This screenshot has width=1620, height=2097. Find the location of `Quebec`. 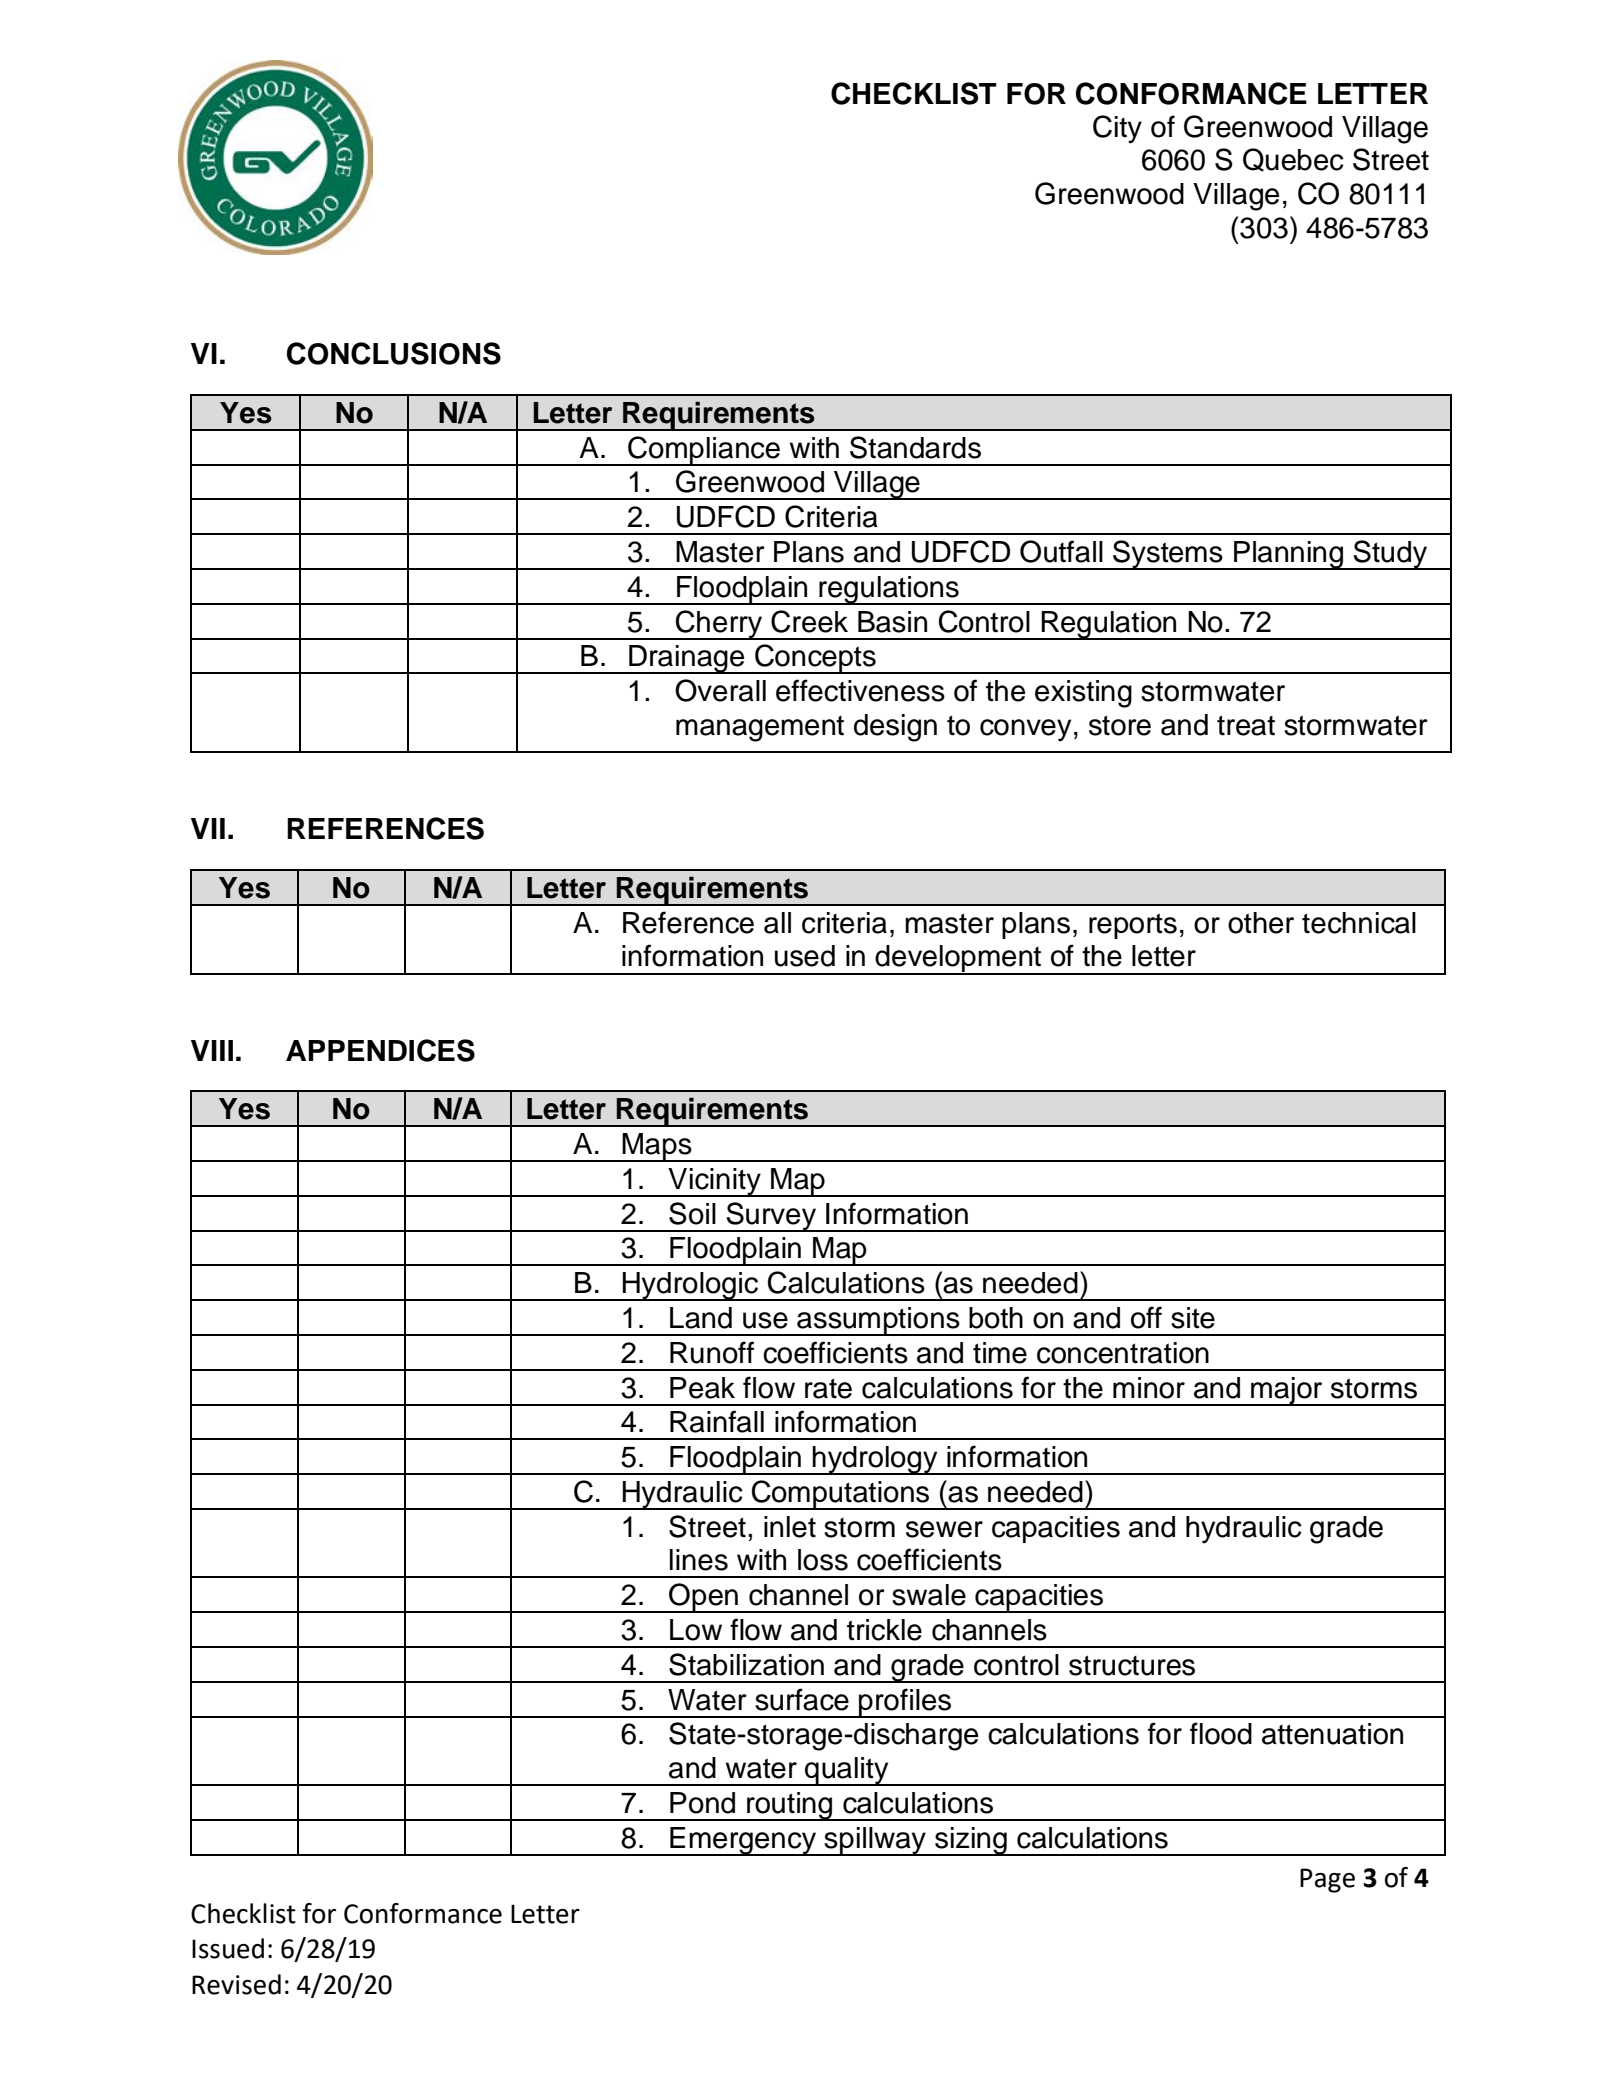

Quebec is located at coordinates (1293, 160).
